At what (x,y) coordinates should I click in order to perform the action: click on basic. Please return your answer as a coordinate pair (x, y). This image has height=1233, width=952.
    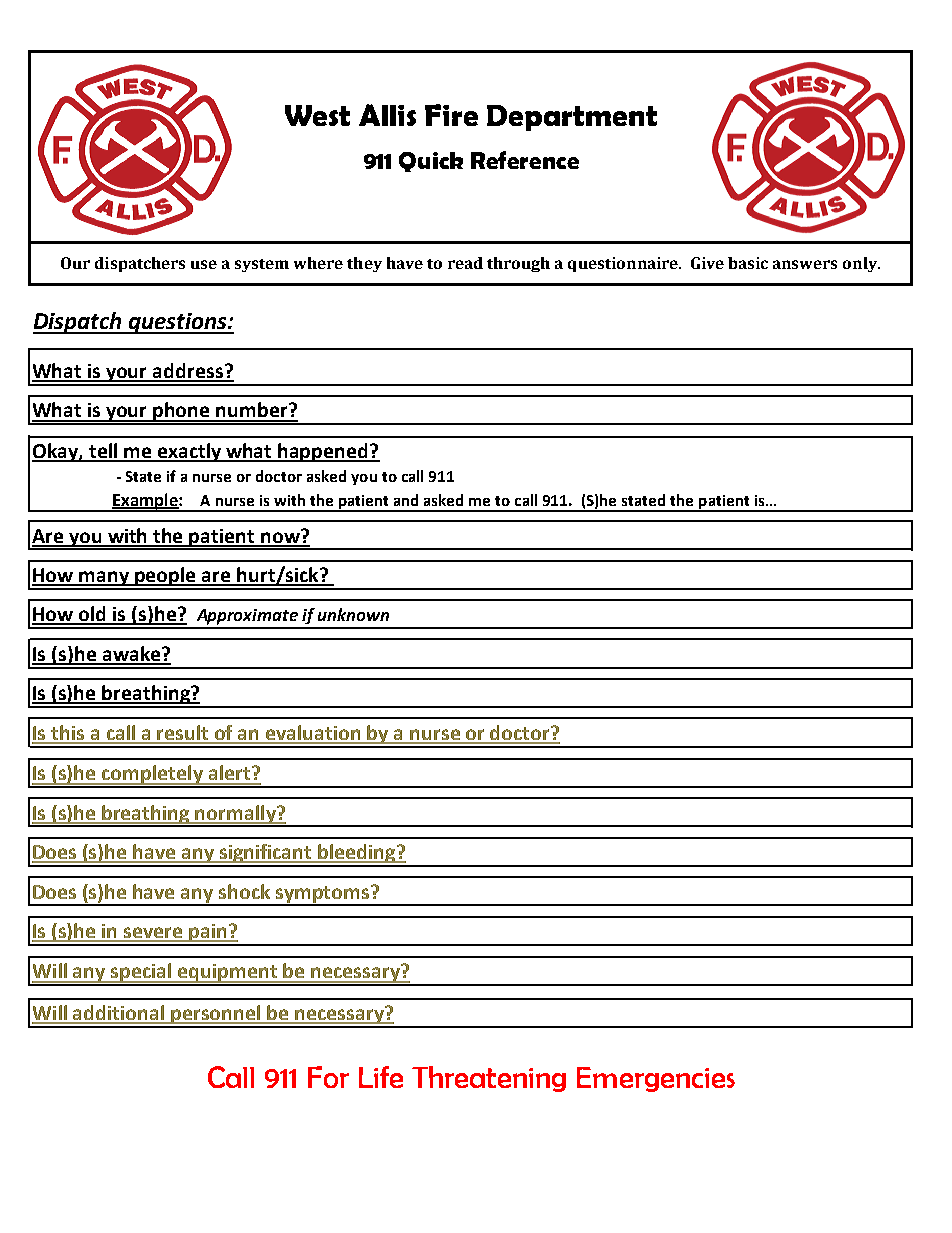
    Looking at the image, I should click on (748, 263).
